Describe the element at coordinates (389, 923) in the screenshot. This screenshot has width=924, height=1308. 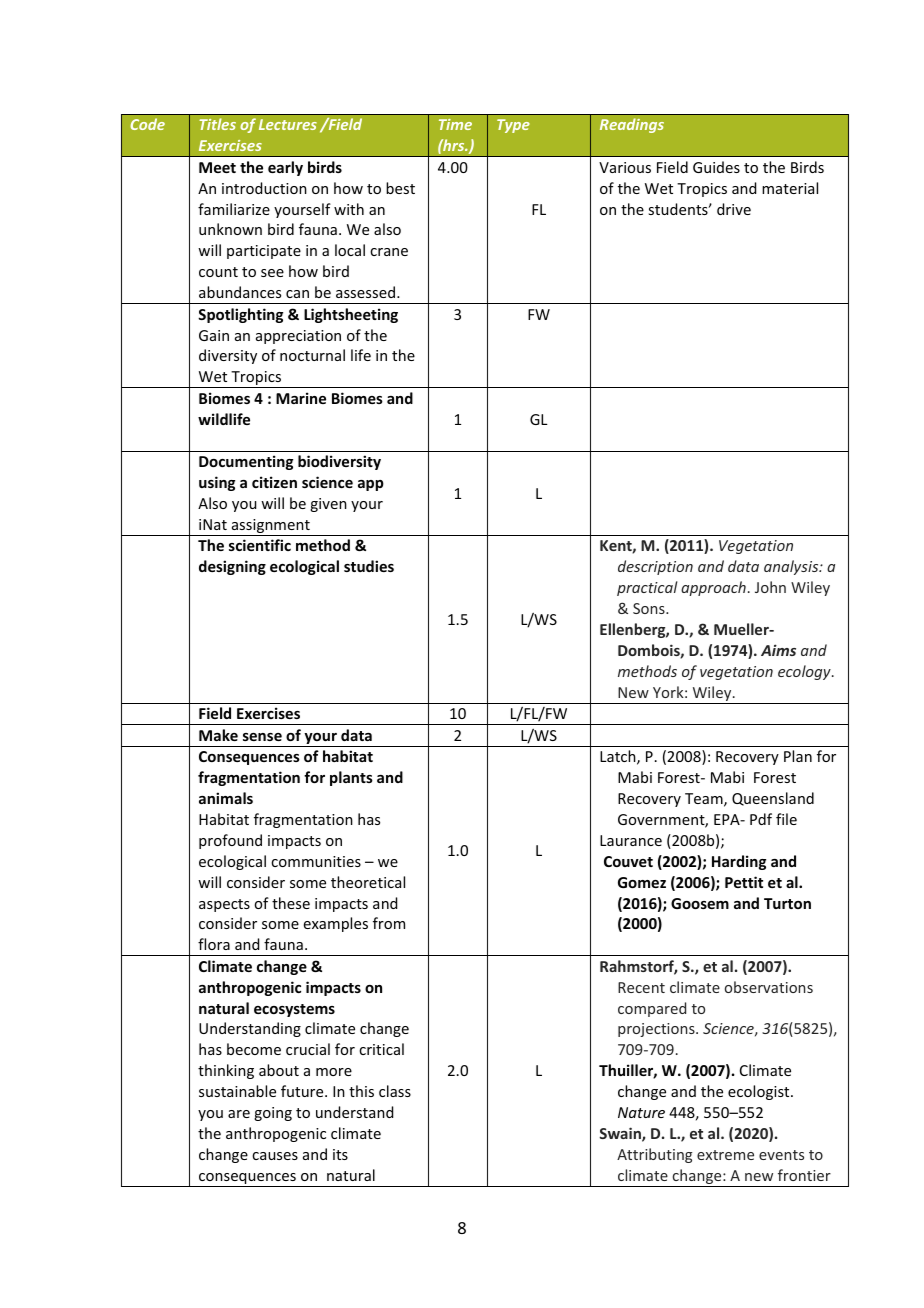
I see `from` at that location.
